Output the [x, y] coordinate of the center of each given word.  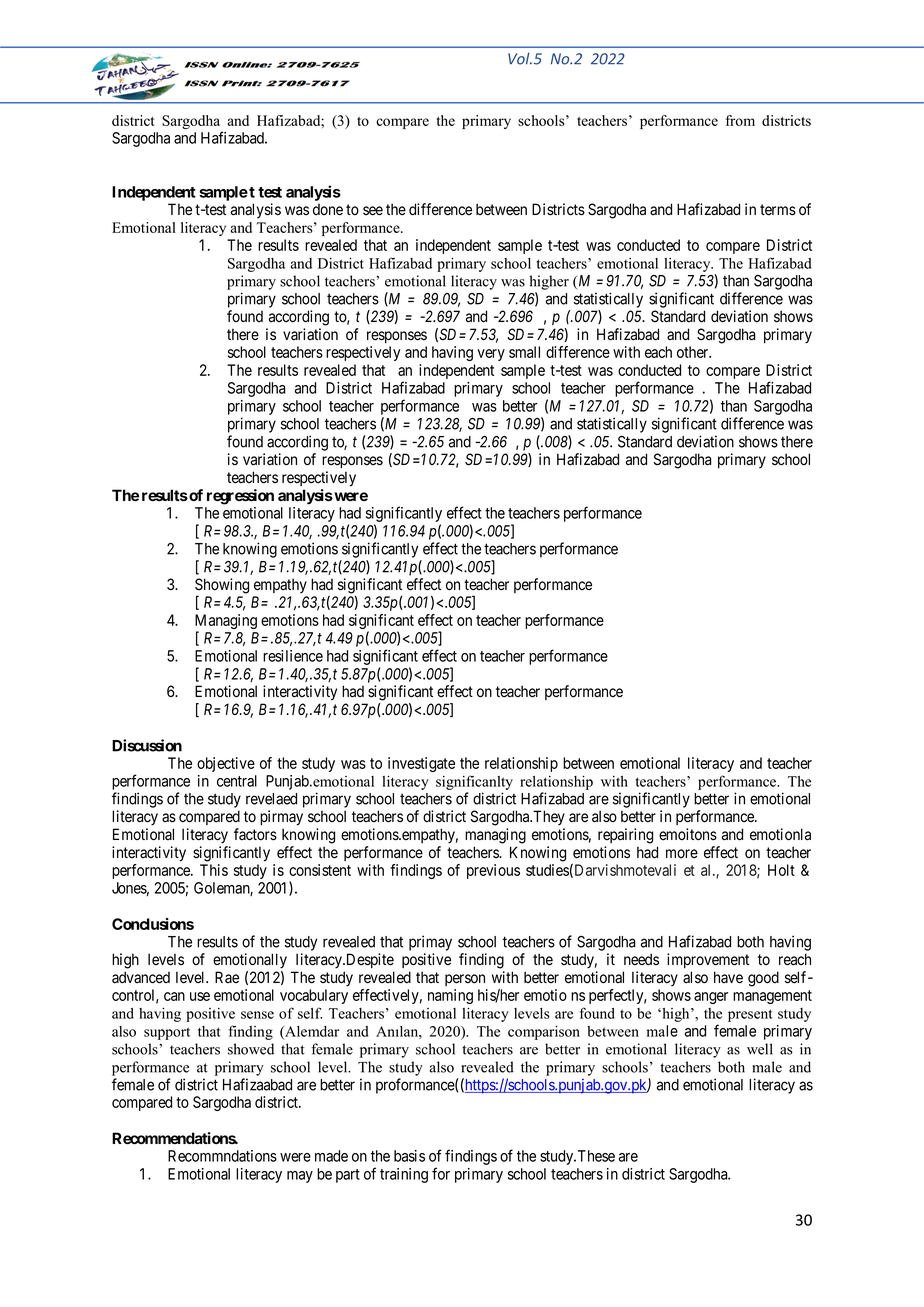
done [328, 210]
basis [409, 1156]
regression [240, 497]
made [331, 1156]
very [491, 355]
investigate [421, 764]
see [373, 211]
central [237, 781]
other [694, 352]
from [740, 120]
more [682, 854]
